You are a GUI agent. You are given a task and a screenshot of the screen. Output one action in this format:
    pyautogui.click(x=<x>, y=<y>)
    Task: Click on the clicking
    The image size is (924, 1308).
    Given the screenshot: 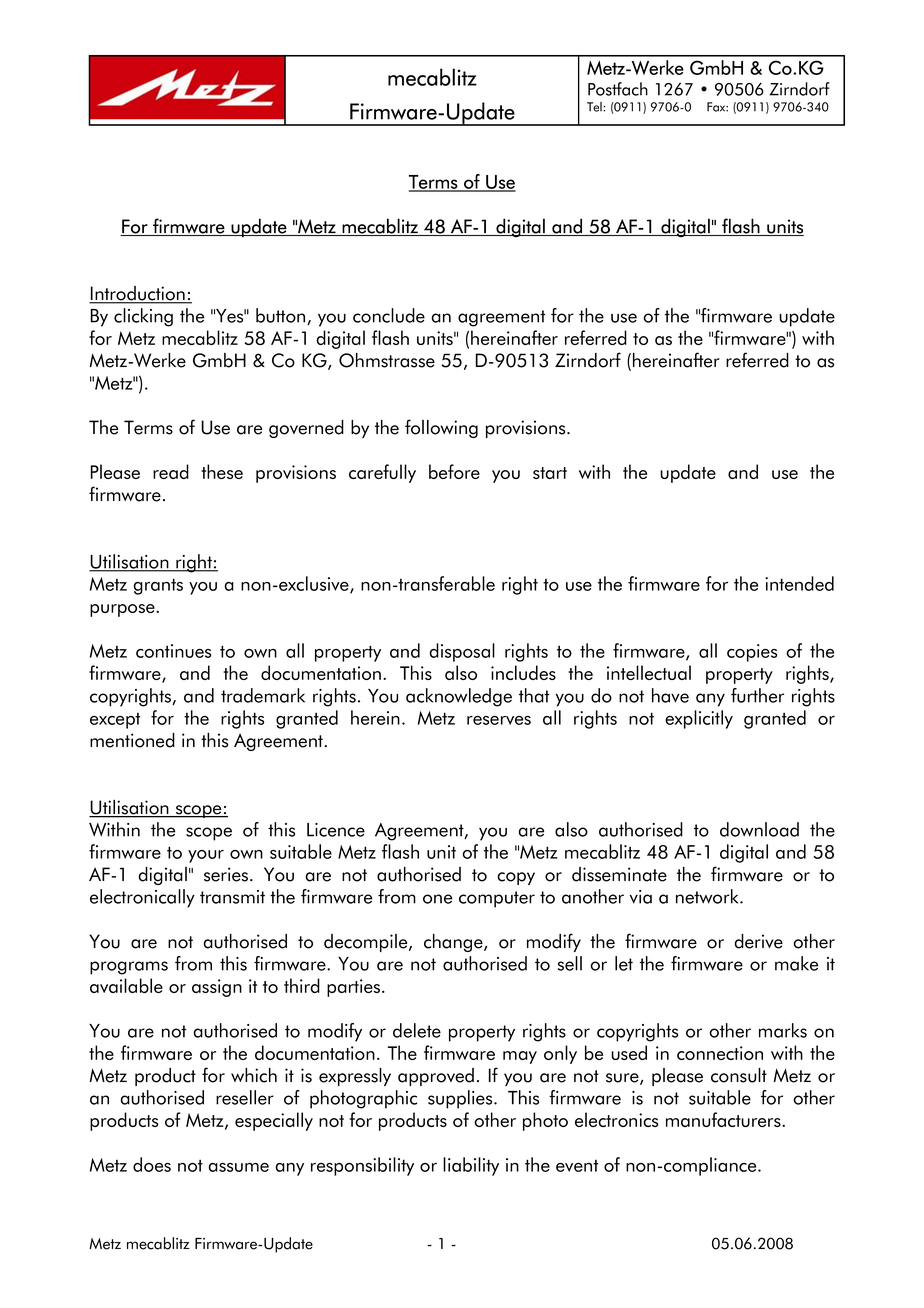 What is the action you would take?
    pyautogui.click(x=143, y=317)
